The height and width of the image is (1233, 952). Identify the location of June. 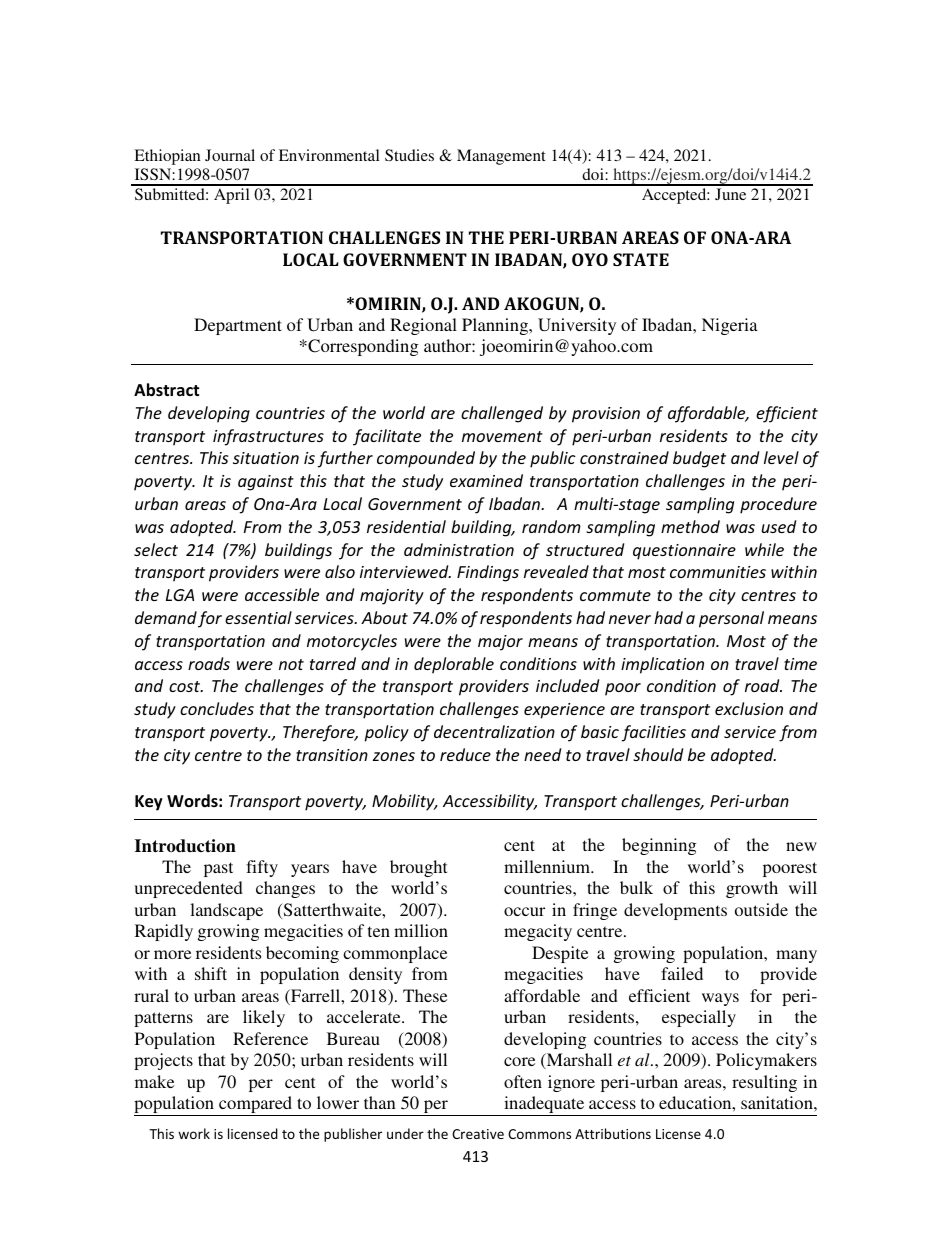
(730, 194).
